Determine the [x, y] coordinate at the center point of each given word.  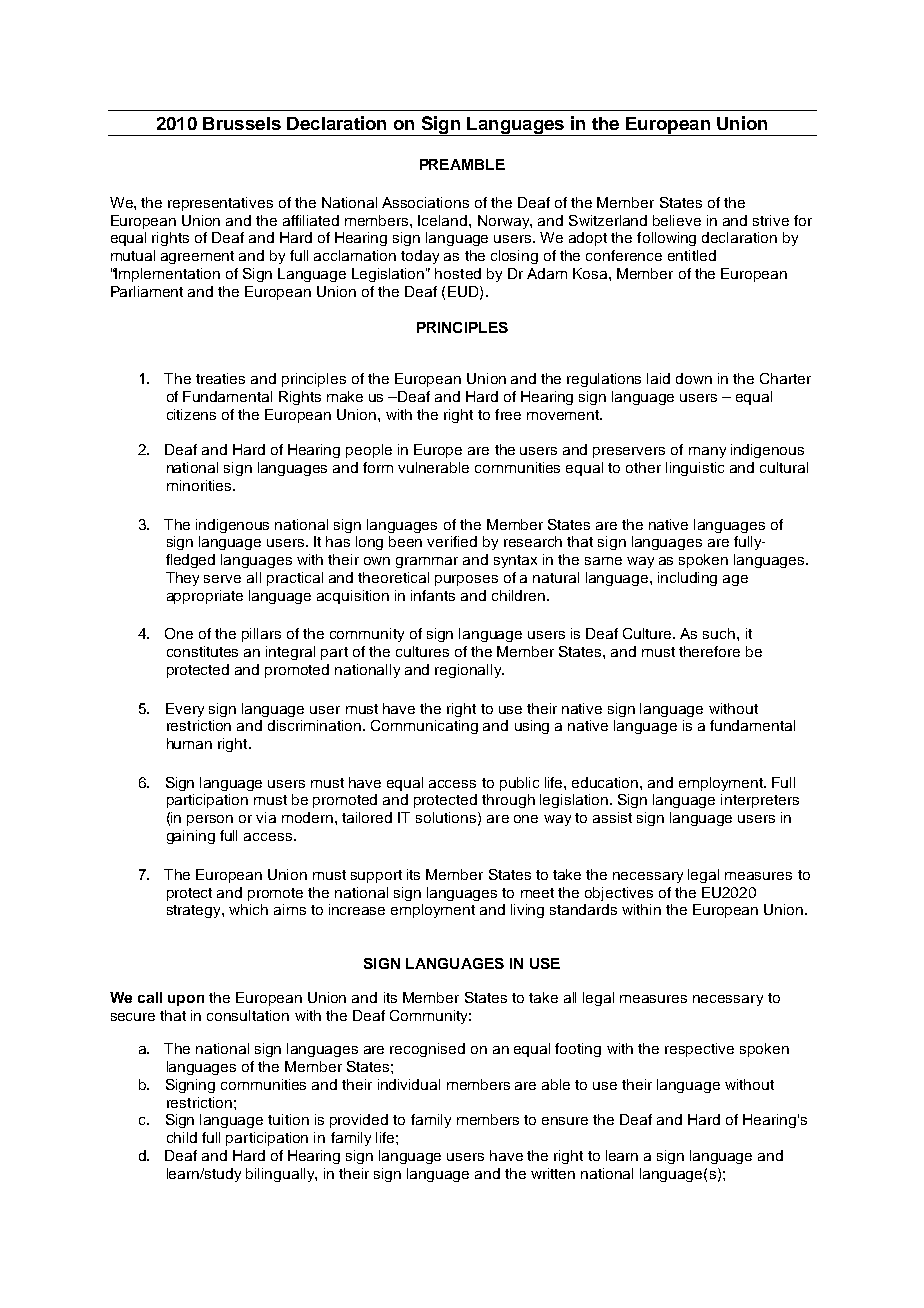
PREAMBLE [462, 164]
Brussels [242, 123]
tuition [288, 1119]
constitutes [202, 651]
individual [409, 1084]
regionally [469, 671]
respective [699, 1050]
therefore [709, 651]
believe [677, 220]
